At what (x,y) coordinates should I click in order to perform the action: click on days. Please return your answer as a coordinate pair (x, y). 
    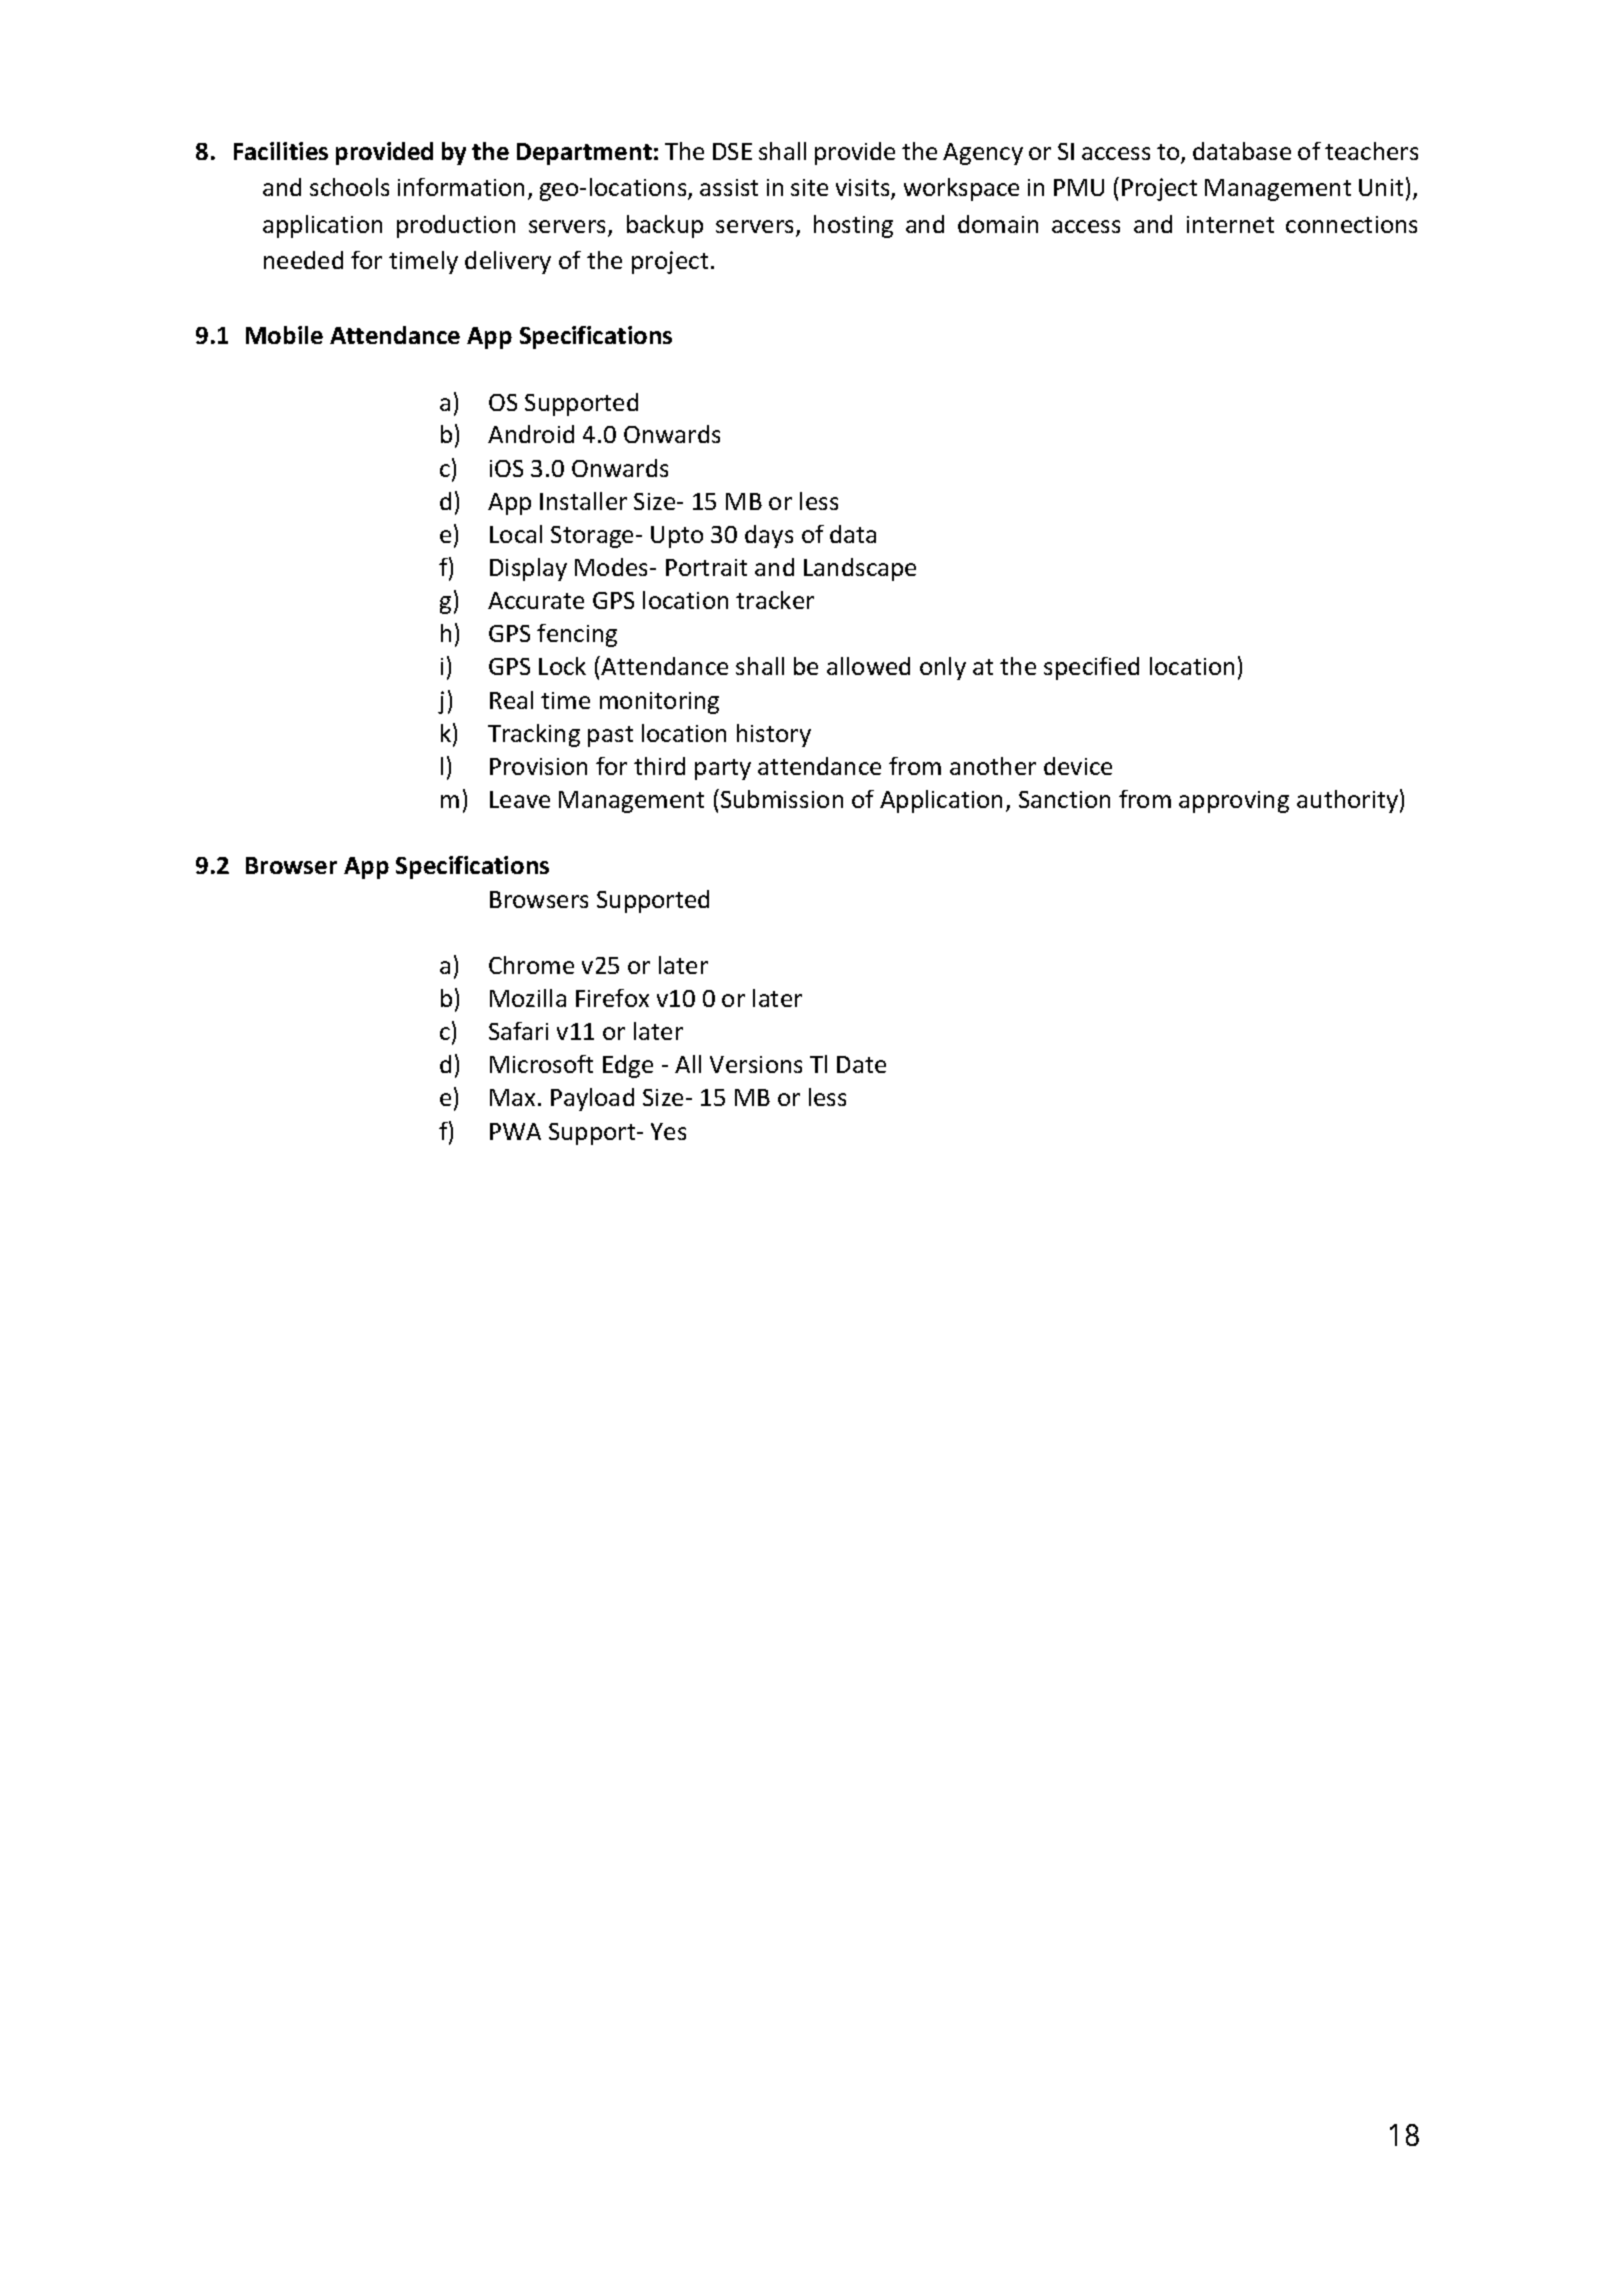
    Looking at the image, I should click on (769, 536).
